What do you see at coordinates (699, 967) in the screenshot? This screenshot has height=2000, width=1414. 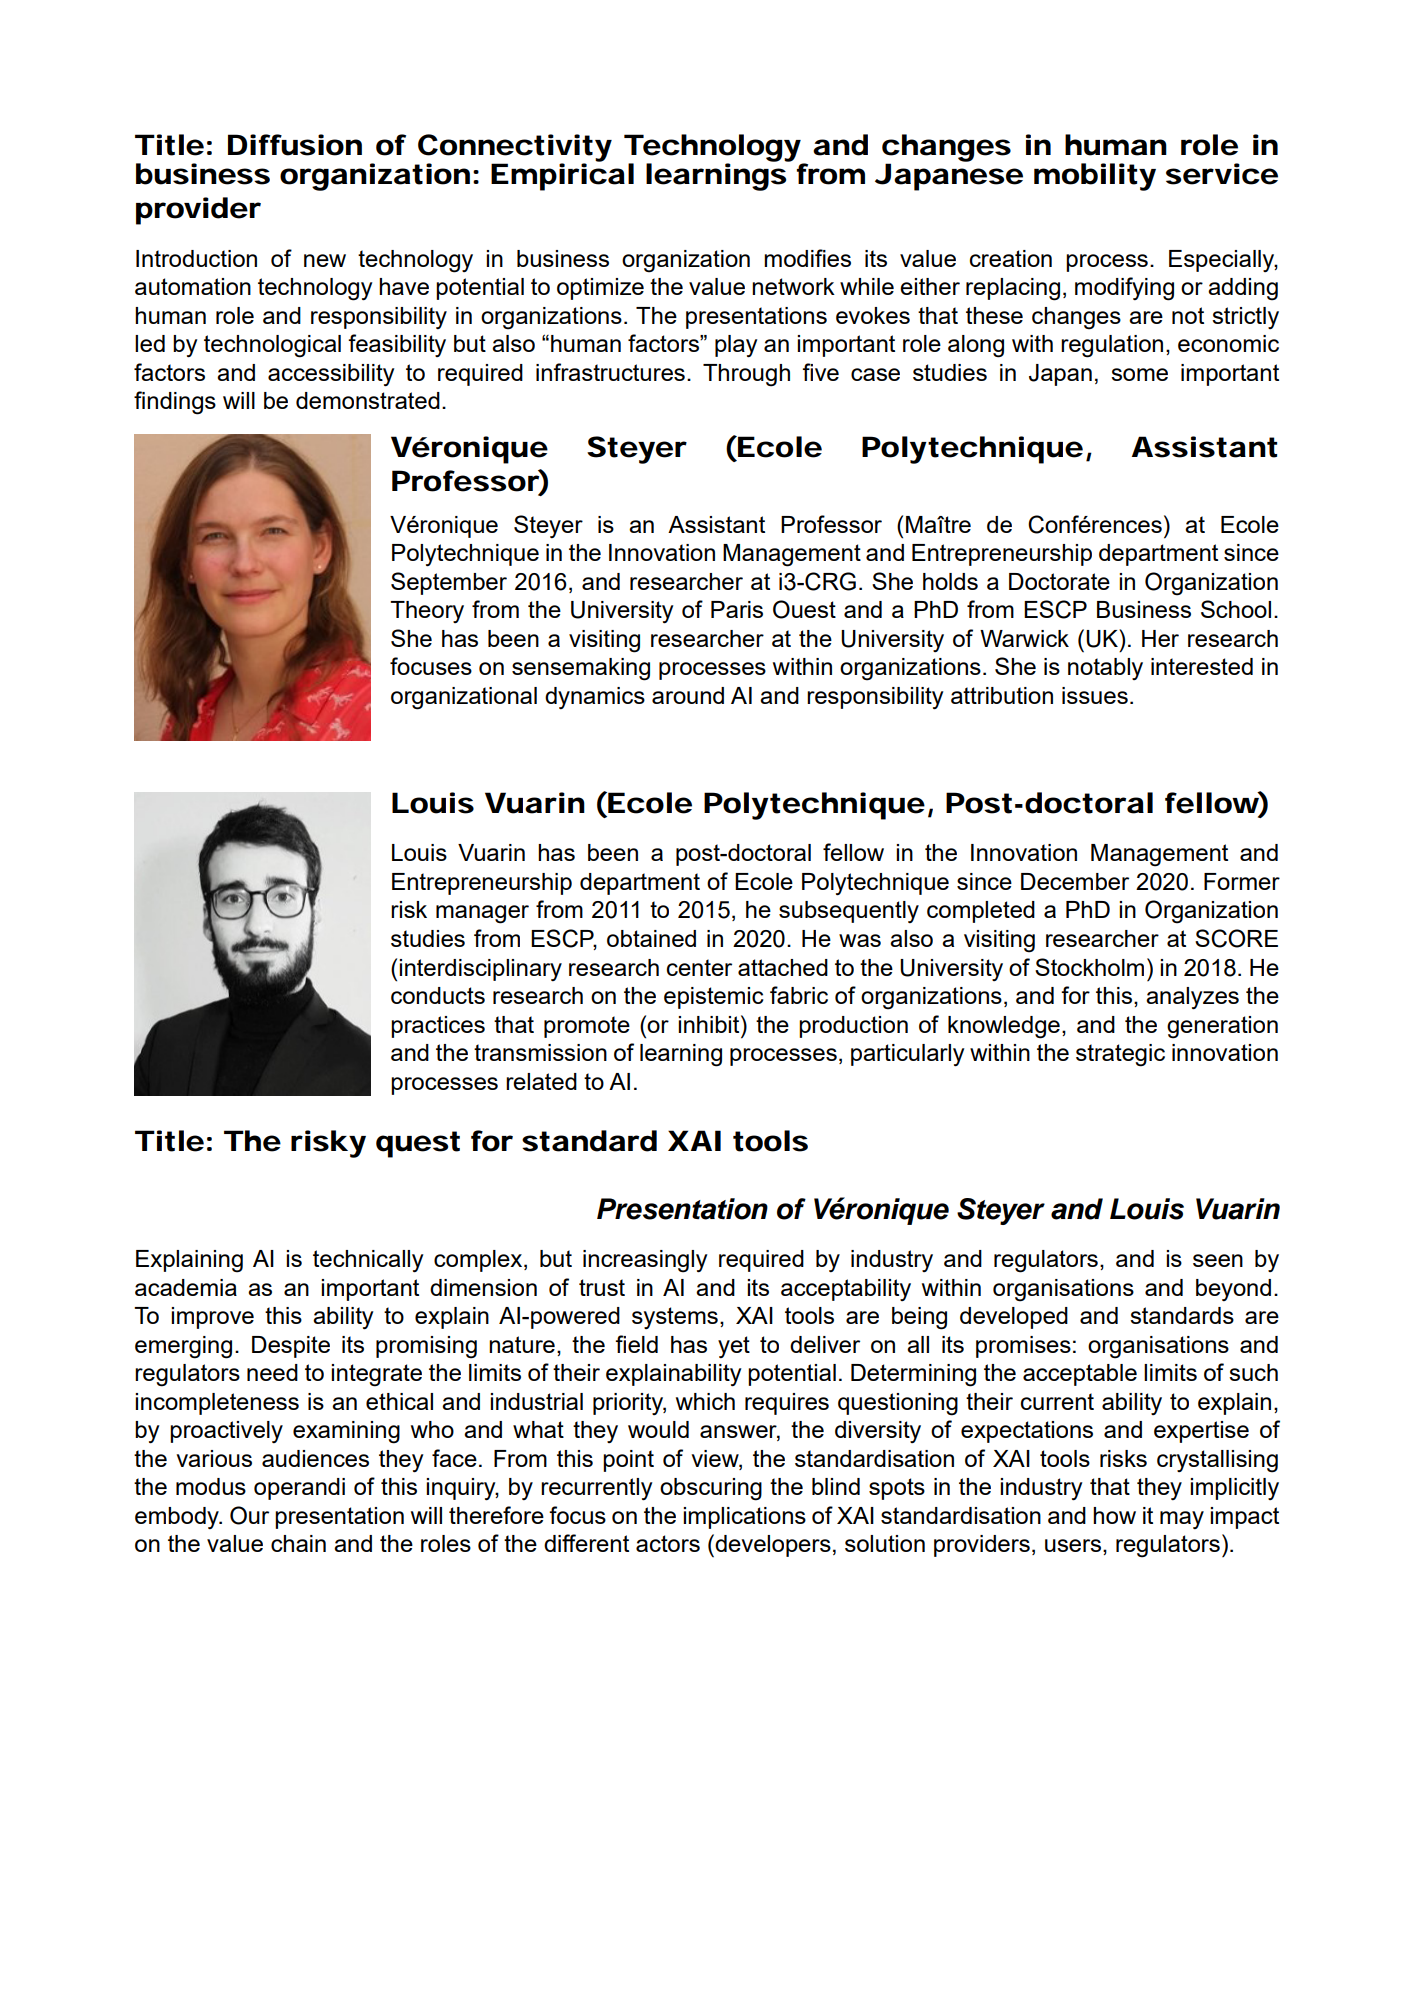 I see `center` at bounding box center [699, 967].
